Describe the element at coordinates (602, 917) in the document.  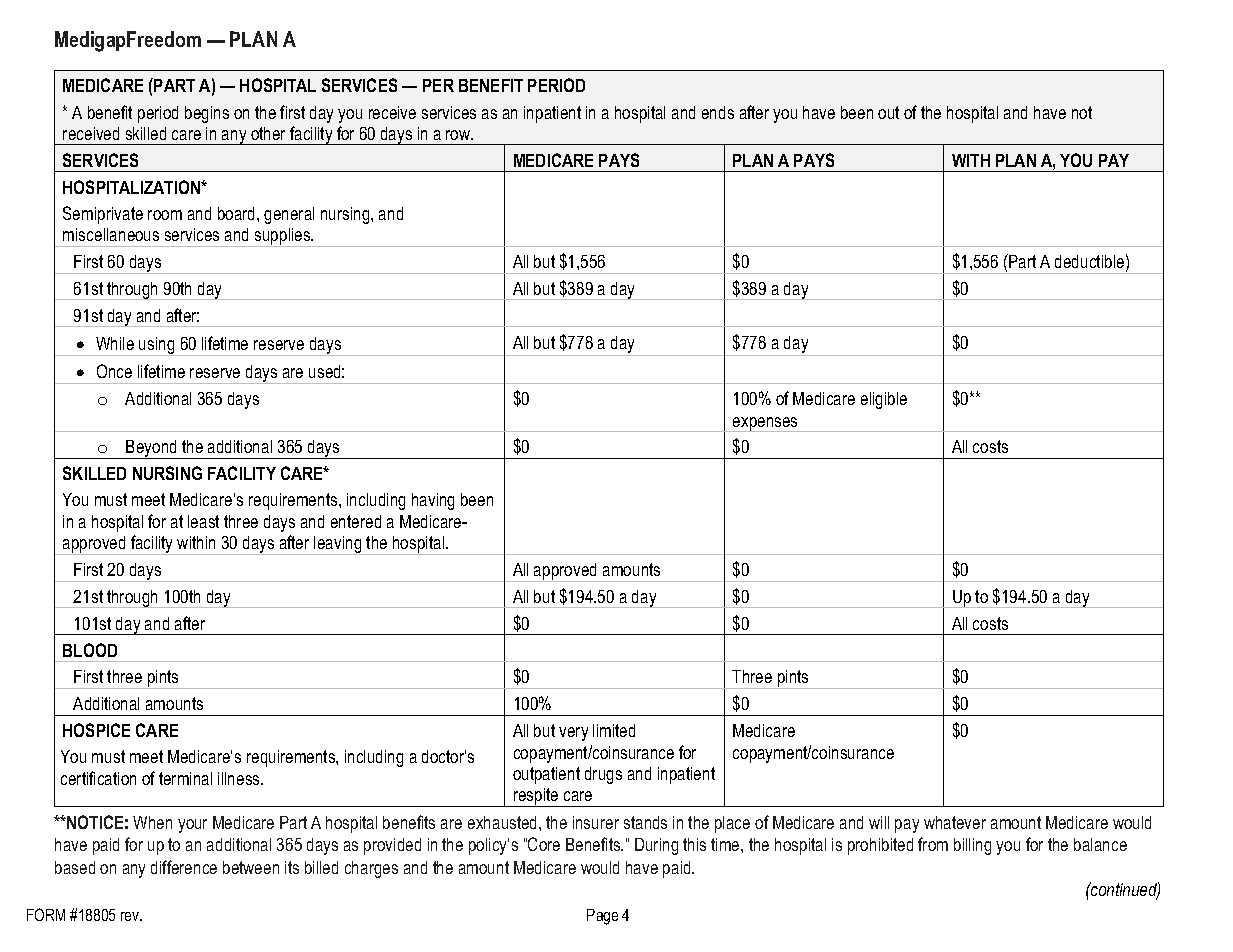
I see `Page` at that location.
